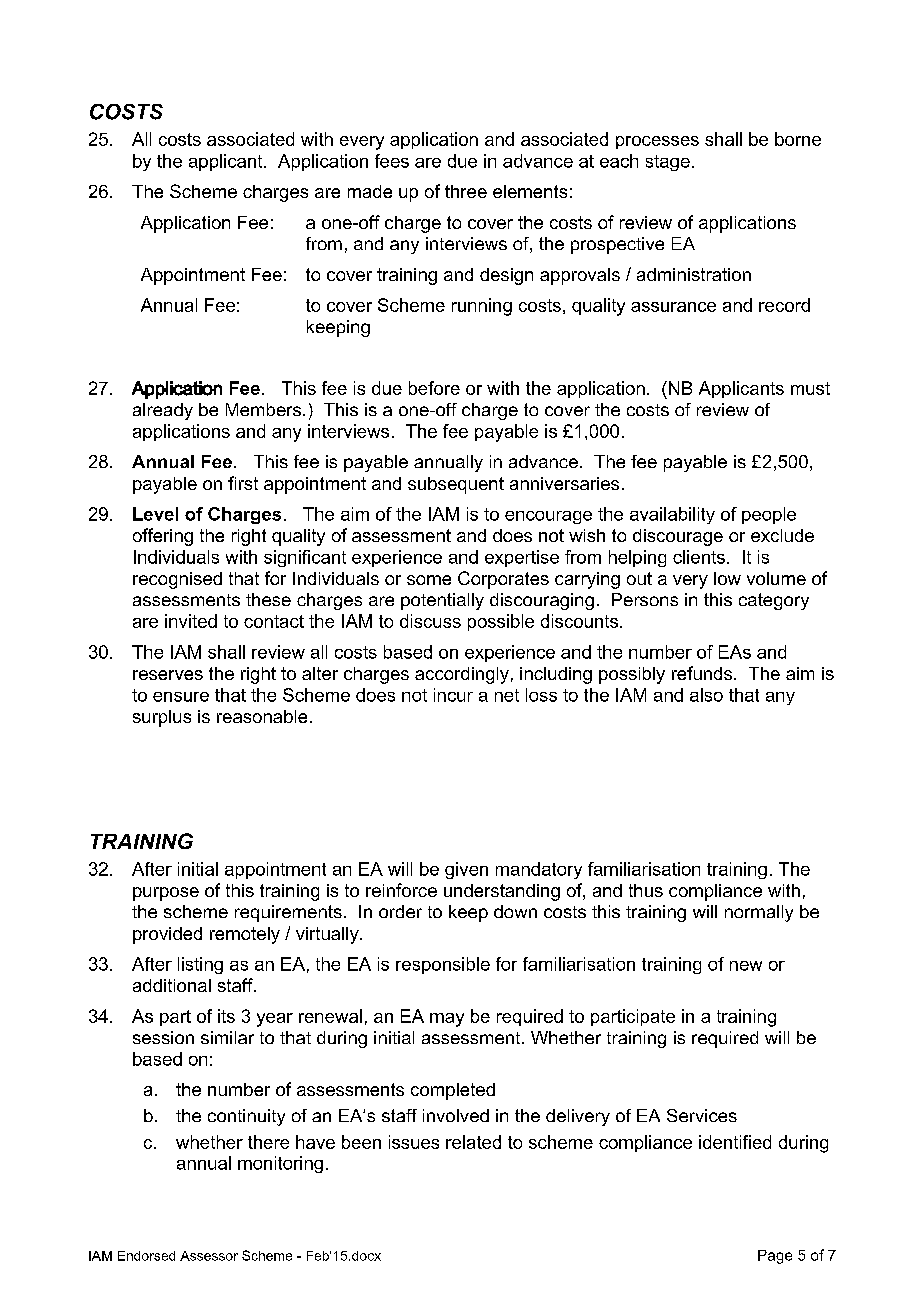  What do you see at coordinates (262, 716) in the image?
I see `reasonable` at bounding box center [262, 716].
